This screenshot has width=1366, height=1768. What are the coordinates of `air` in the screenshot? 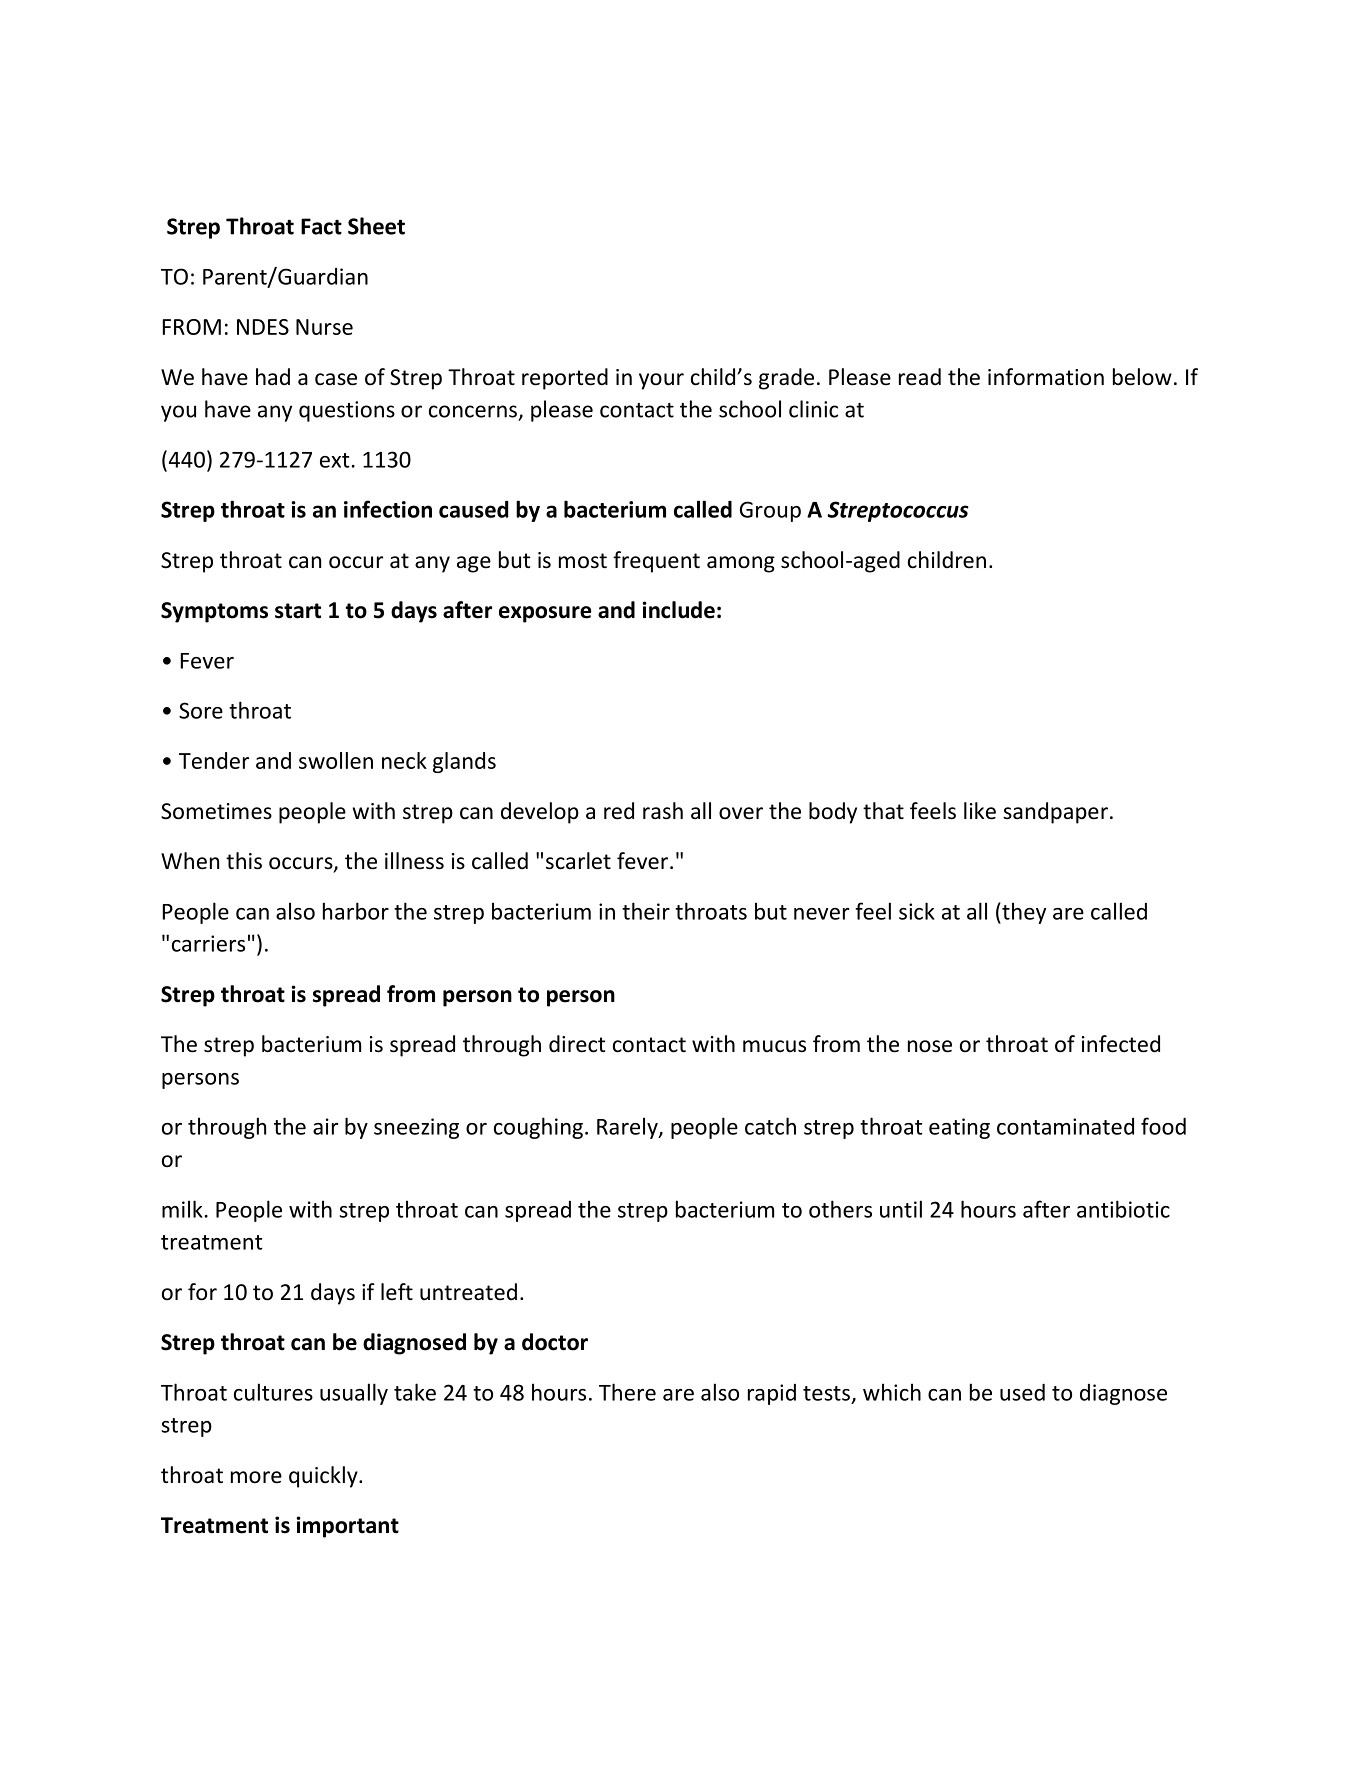 It's located at (325, 1126).
